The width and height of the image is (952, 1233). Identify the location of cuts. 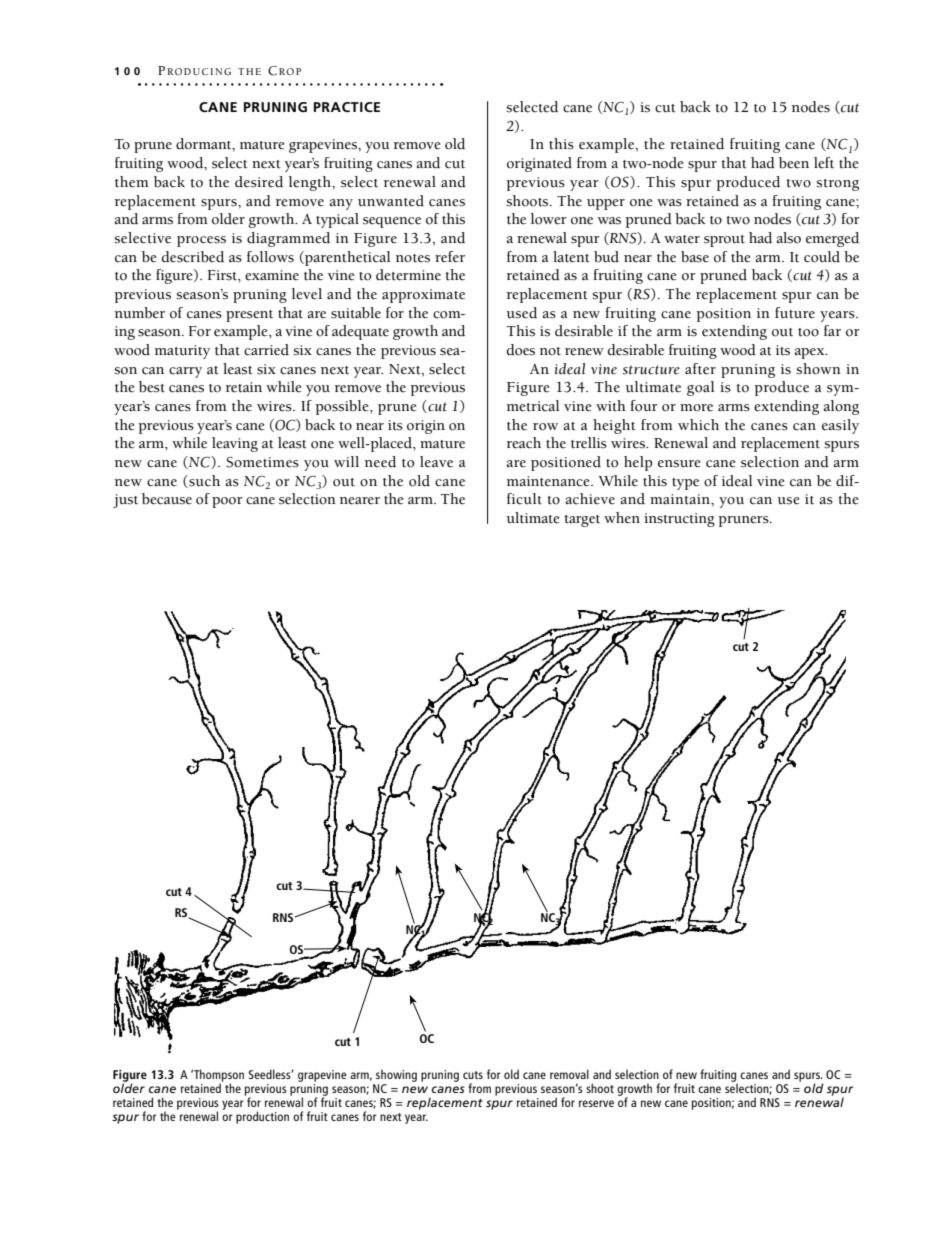
(473, 1075).
